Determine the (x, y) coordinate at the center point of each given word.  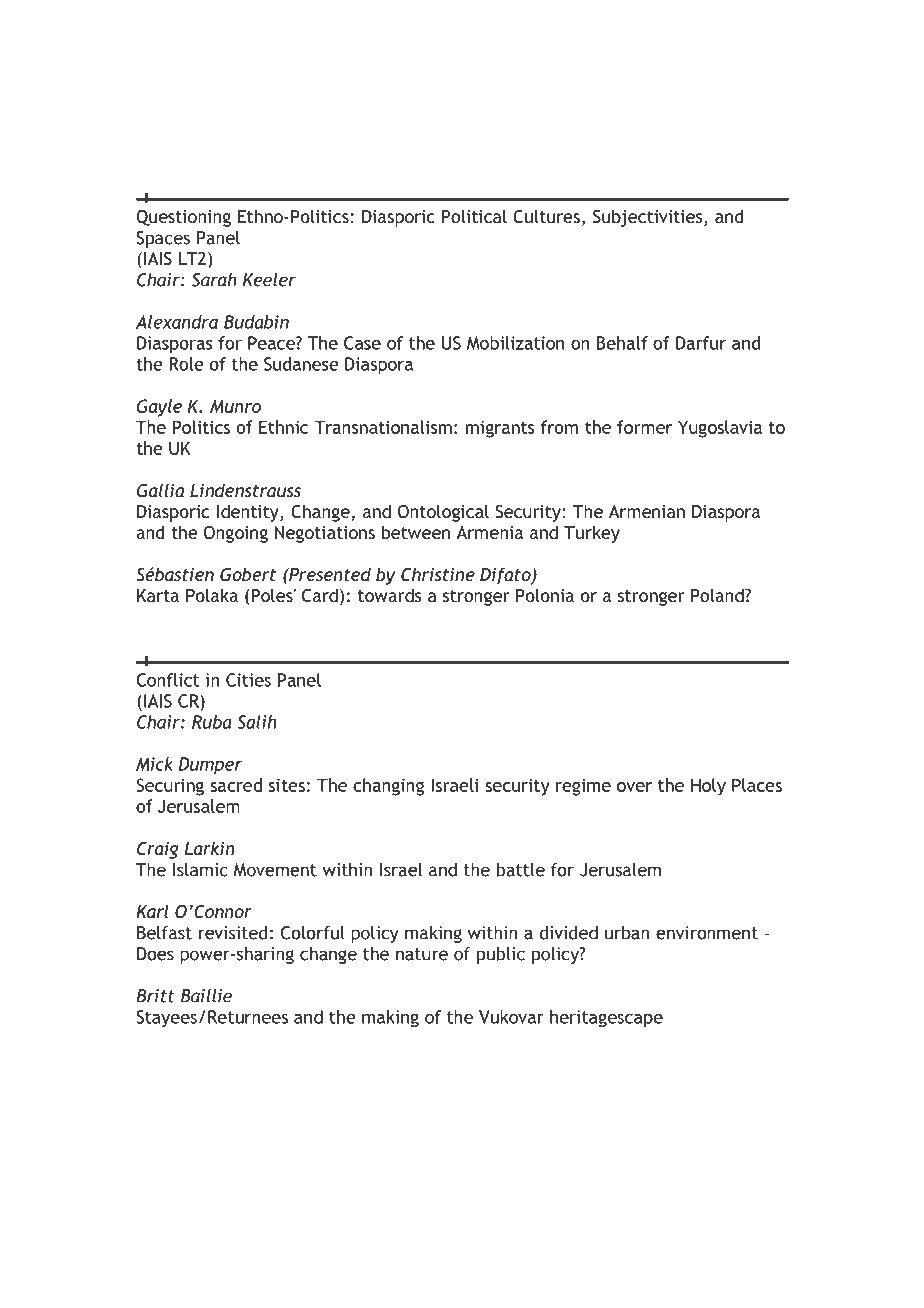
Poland (718, 595)
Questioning (183, 218)
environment (707, 933)
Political (474, 216)
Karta (158, 595)
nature (422, 954)
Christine (438, 574)
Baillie (206, 996)
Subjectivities (649, 218)
